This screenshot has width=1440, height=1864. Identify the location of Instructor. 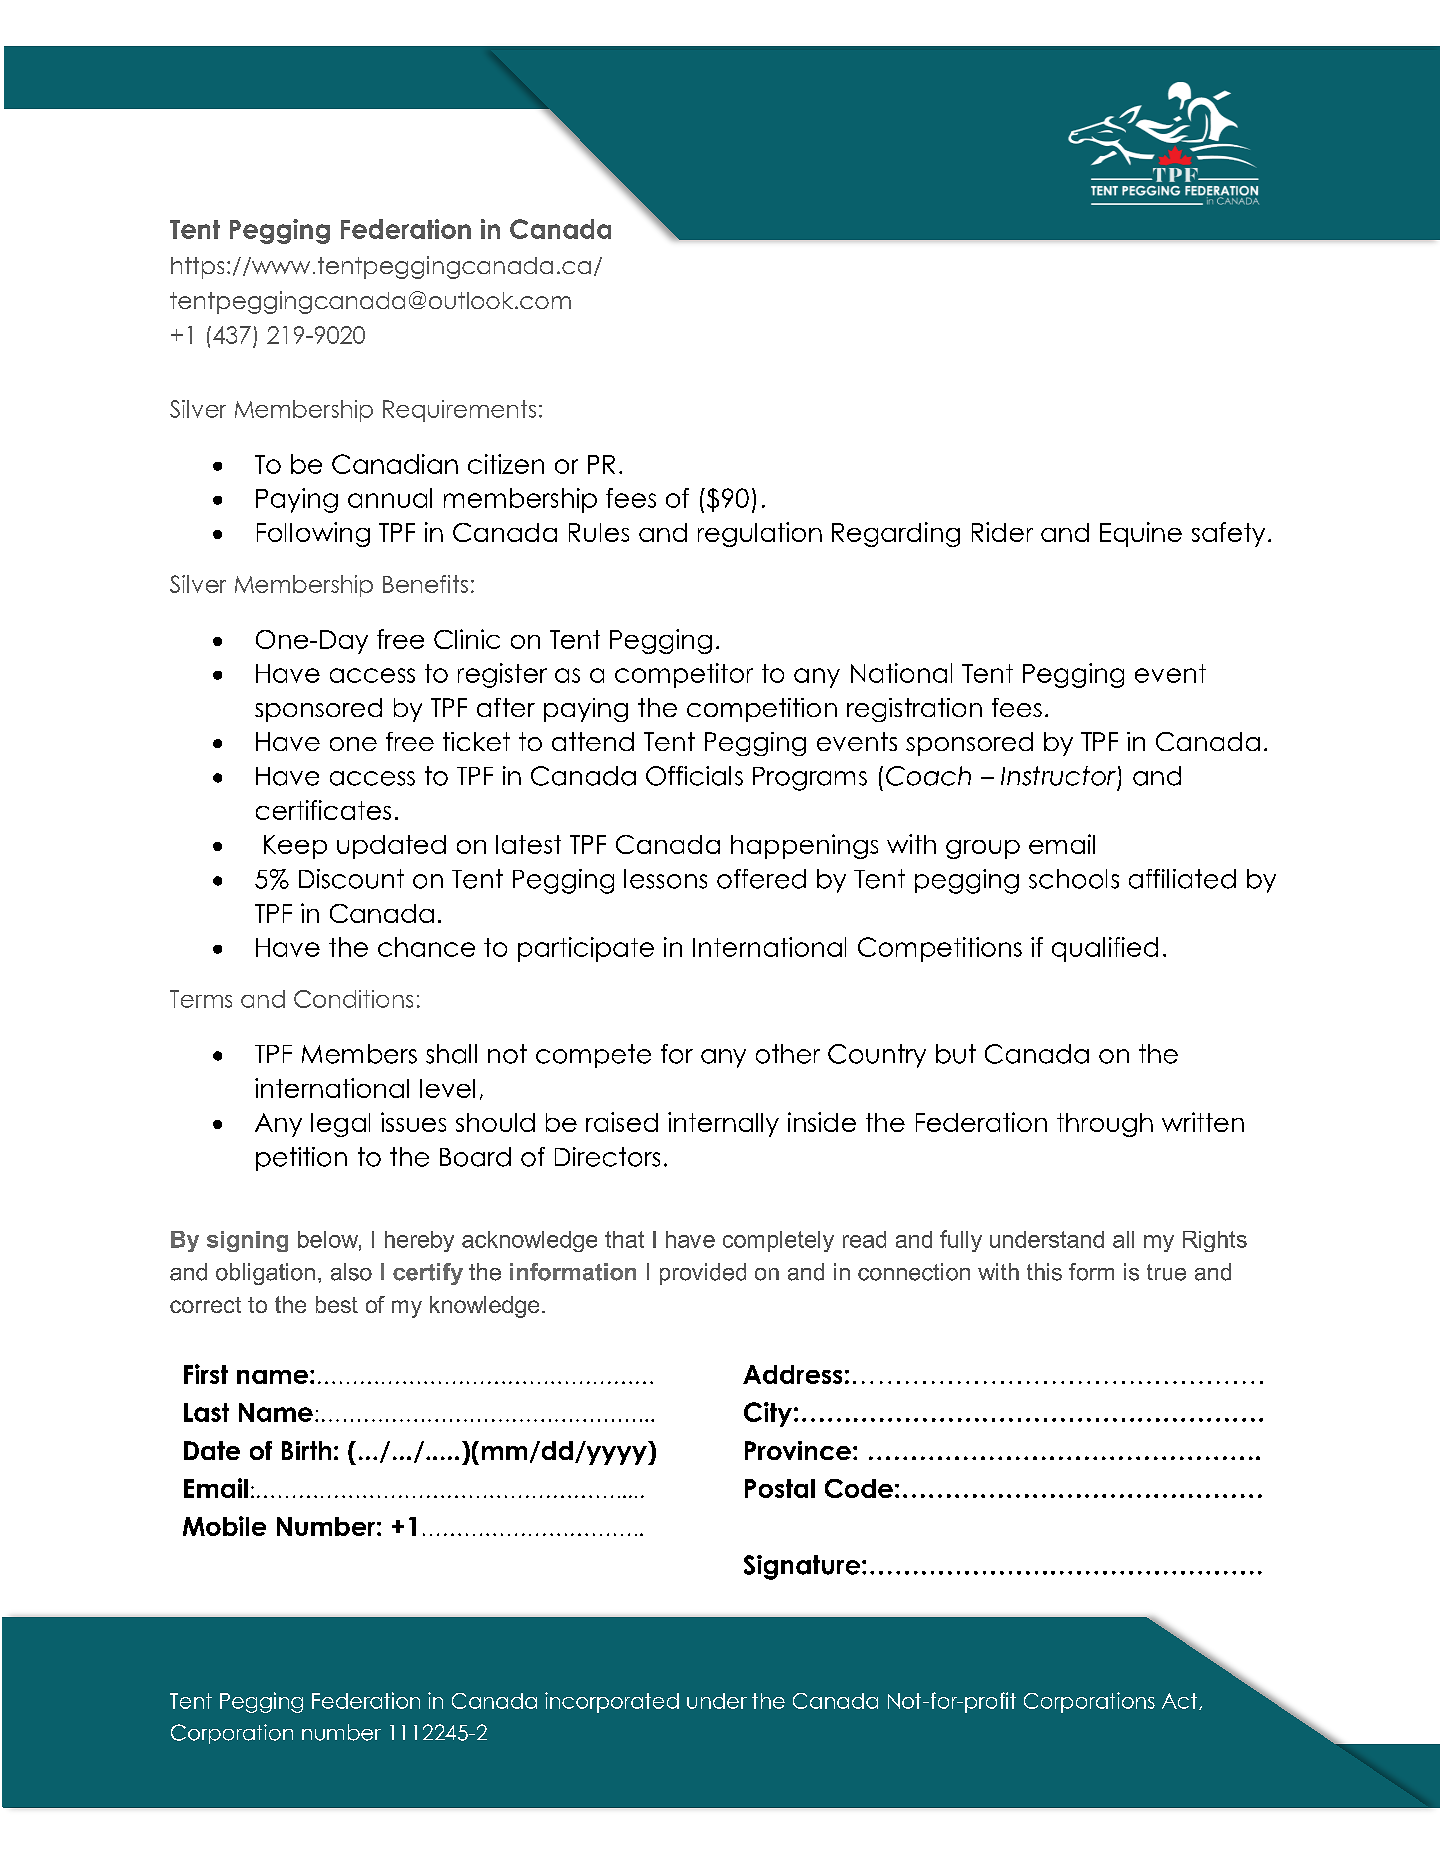
(1058, 776).
